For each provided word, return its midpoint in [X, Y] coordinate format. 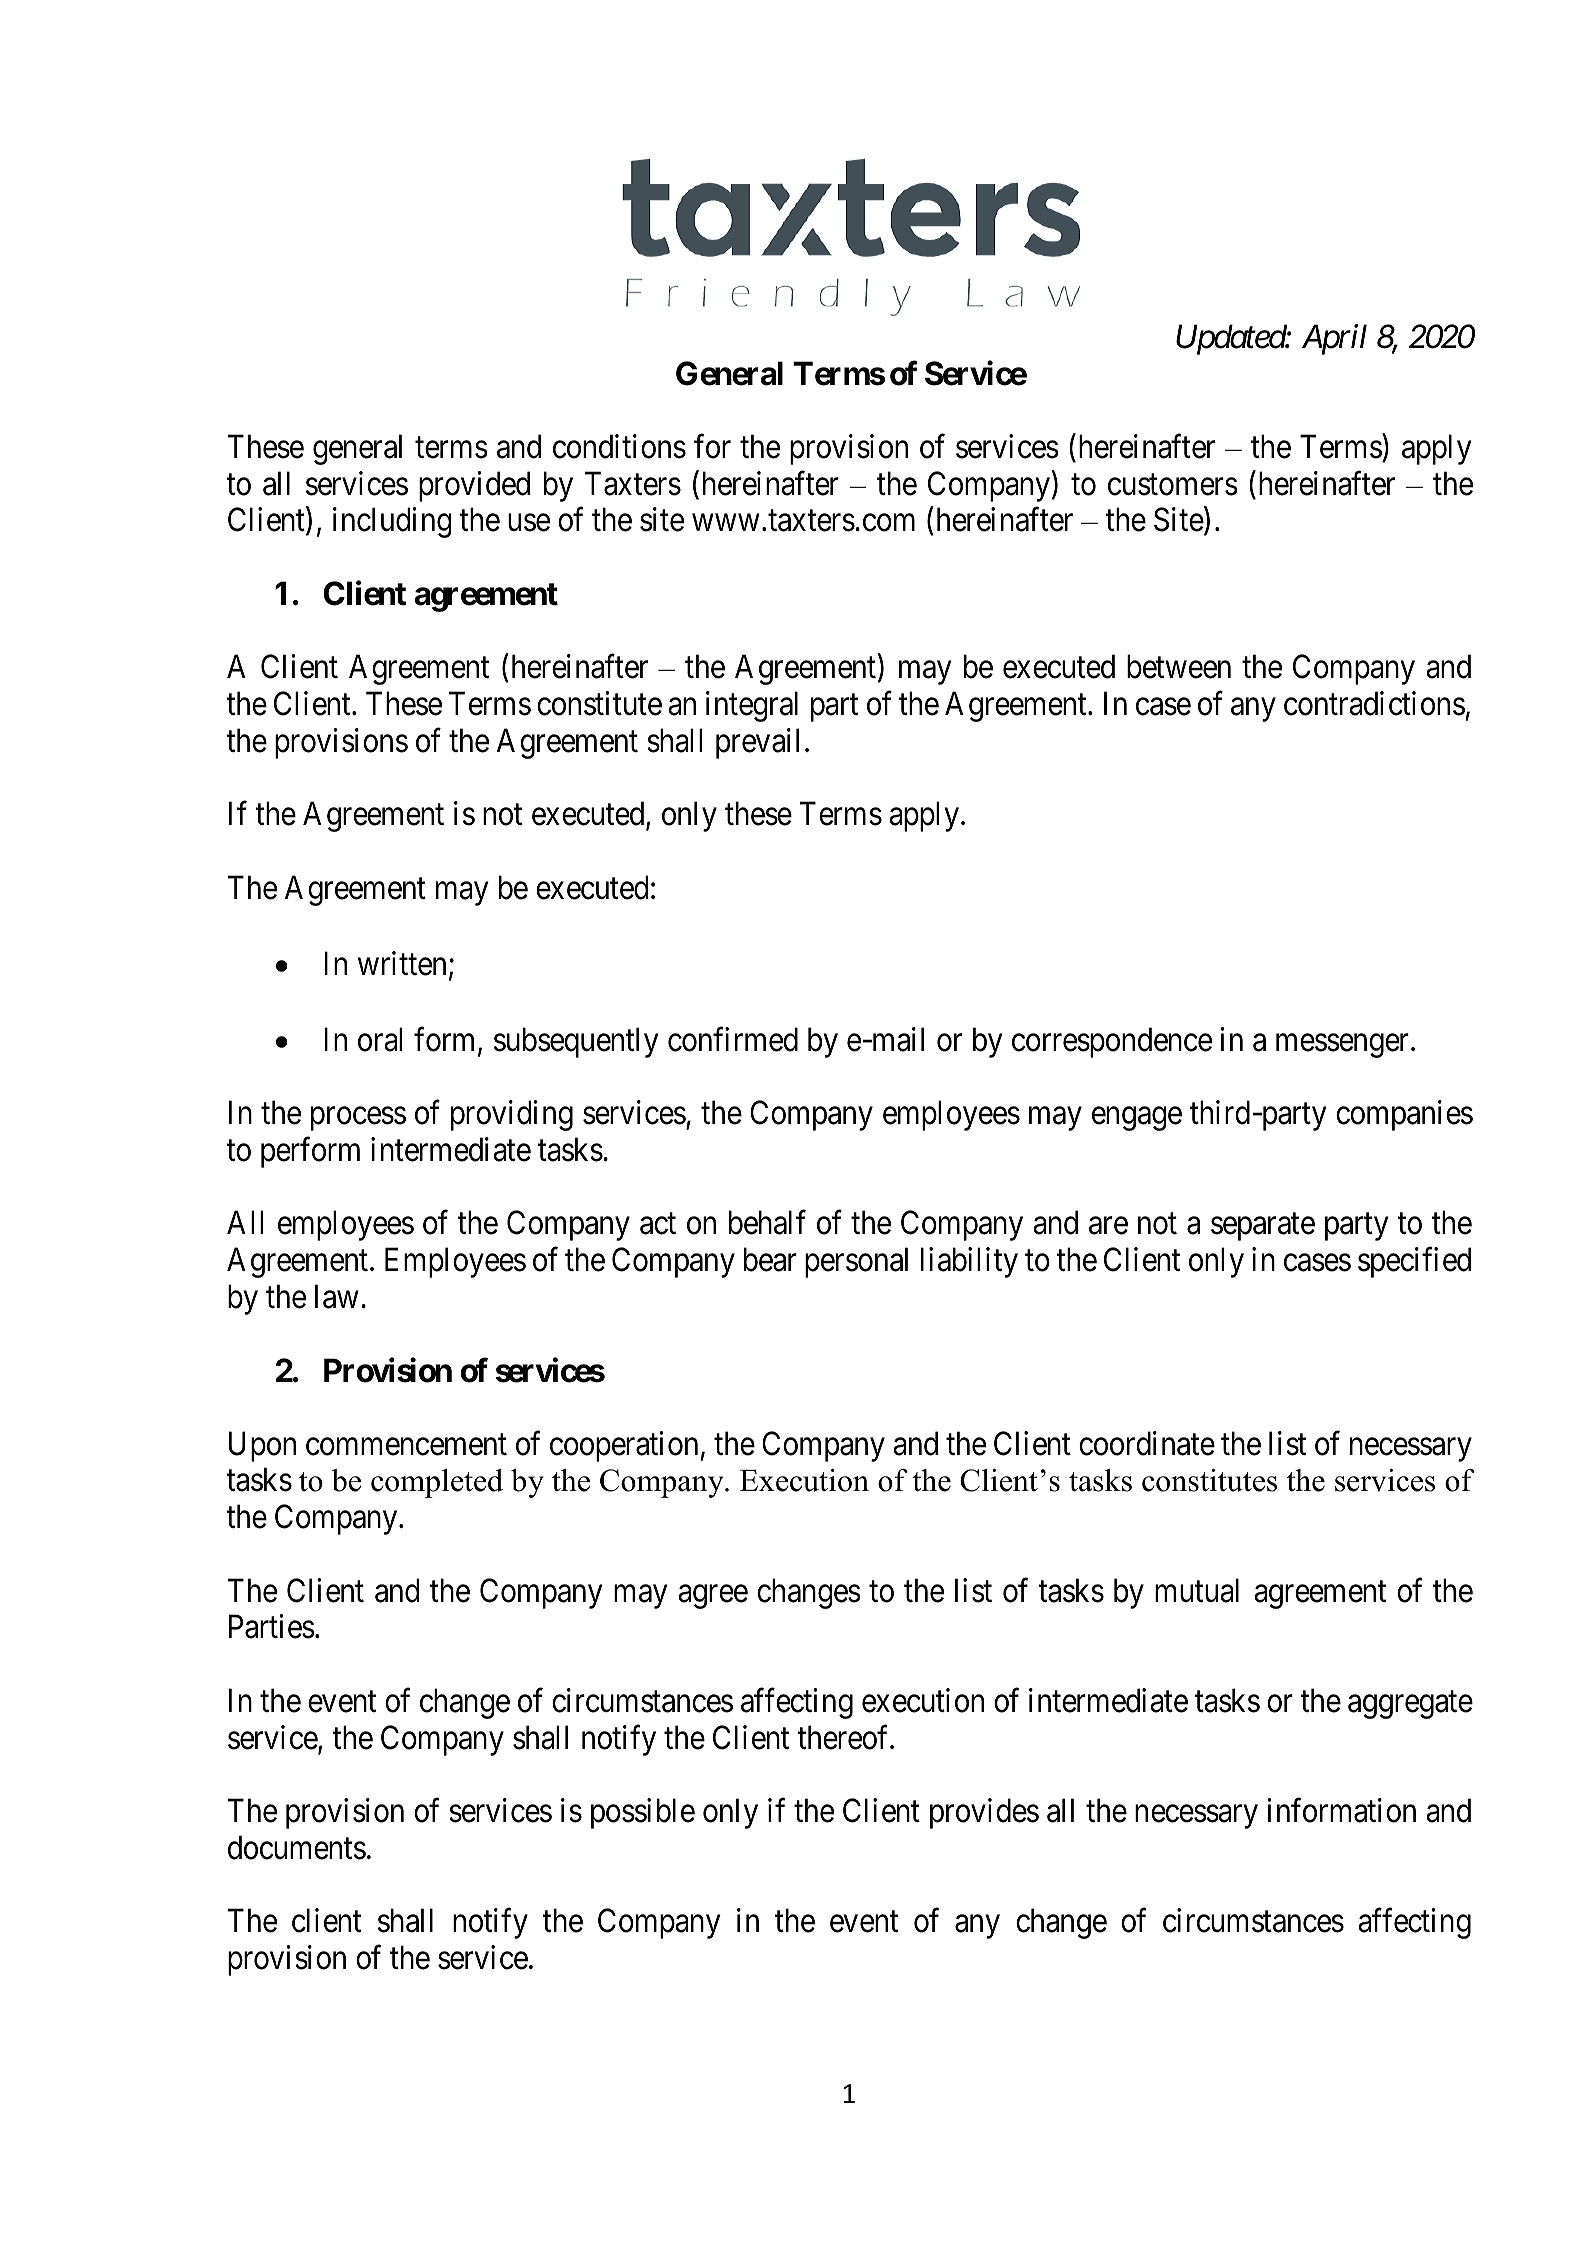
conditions [619, 446]
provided [474, 486]
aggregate [1410, 1705]
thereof [844, 1737]
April [1334, 339]
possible [643, 1813]
